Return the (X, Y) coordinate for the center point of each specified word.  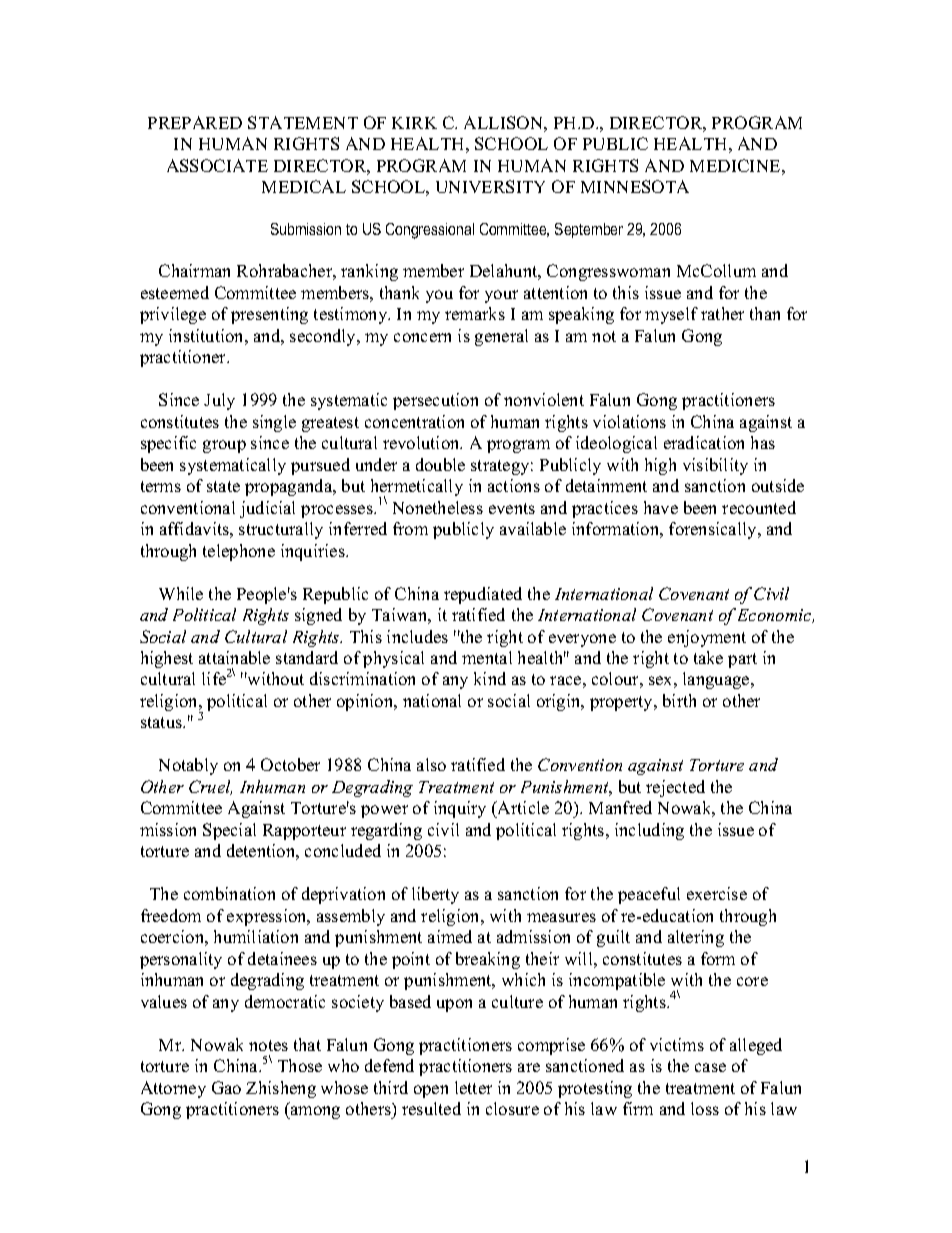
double (440, 464)
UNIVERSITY (490, 186)
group (224, 446)
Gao (226, 1087)
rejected (675, 788)
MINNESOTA (635, 186)
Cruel (210, 787)
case (710, 1067)
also (431, 764)
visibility (715, 466)
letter (473, 1087)
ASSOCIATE (217, 165)
